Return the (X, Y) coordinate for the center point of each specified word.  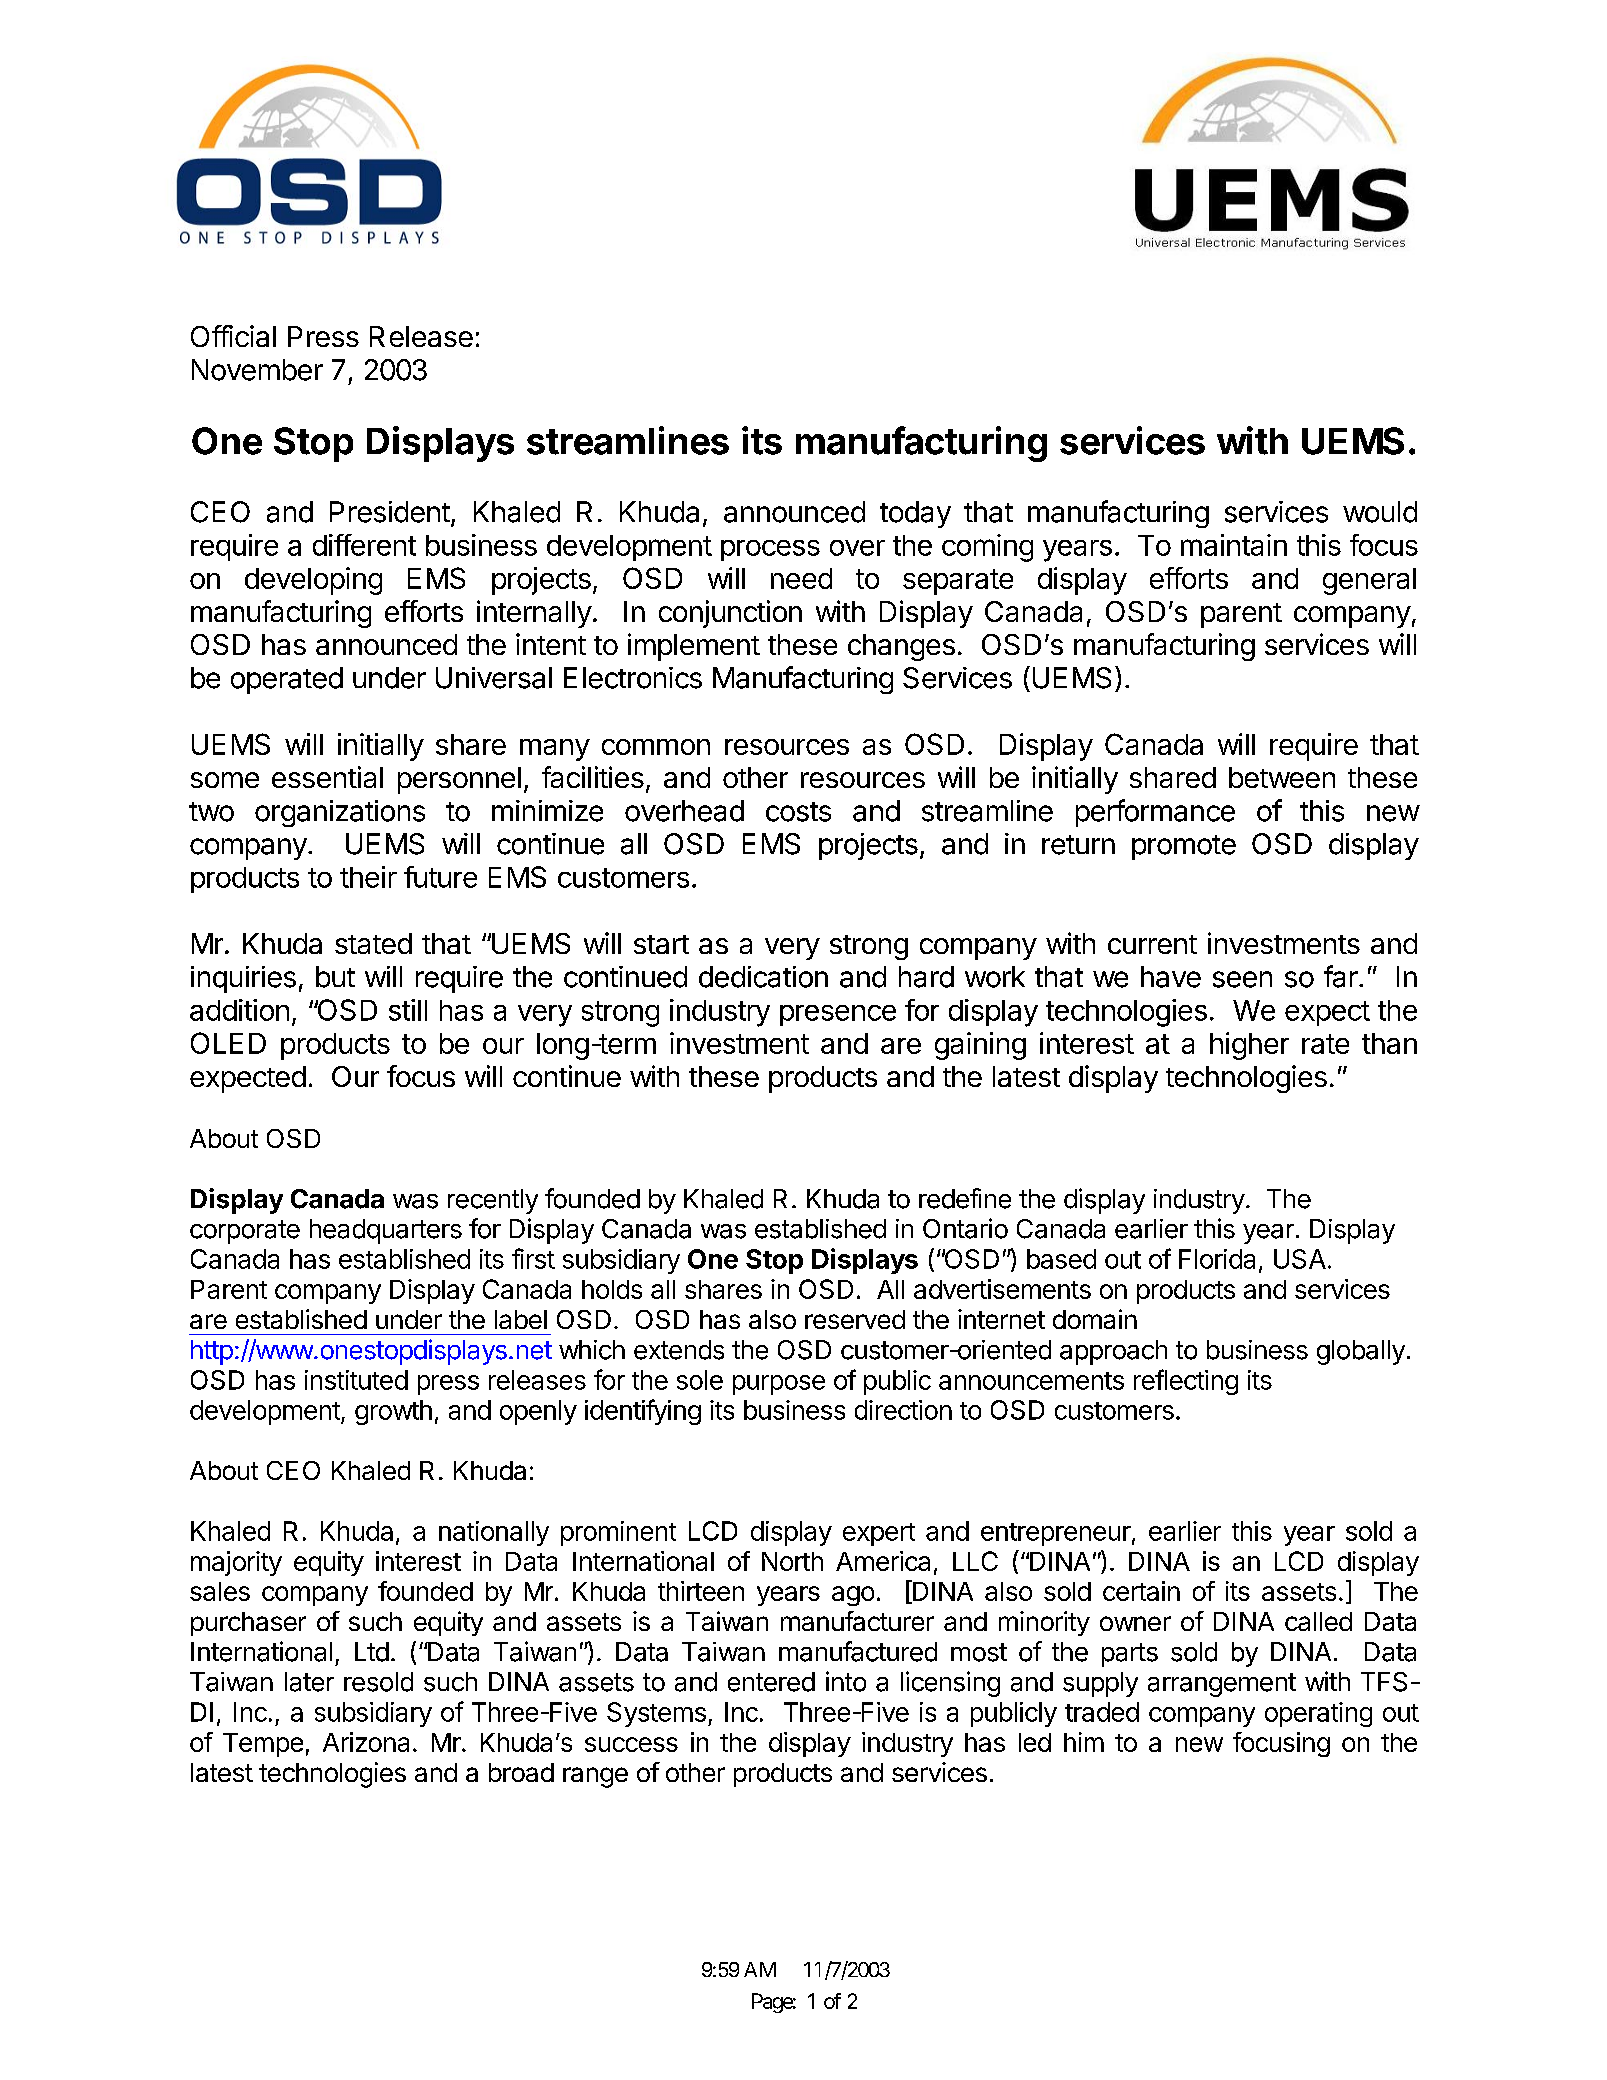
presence (838, 1015)
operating (1318, 1714)
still (408, 1010)
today (915, 514)
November (257, 370)
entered (771, 1682)
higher (1249, 1046)
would (1380, 512)
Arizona (366, 1742)
